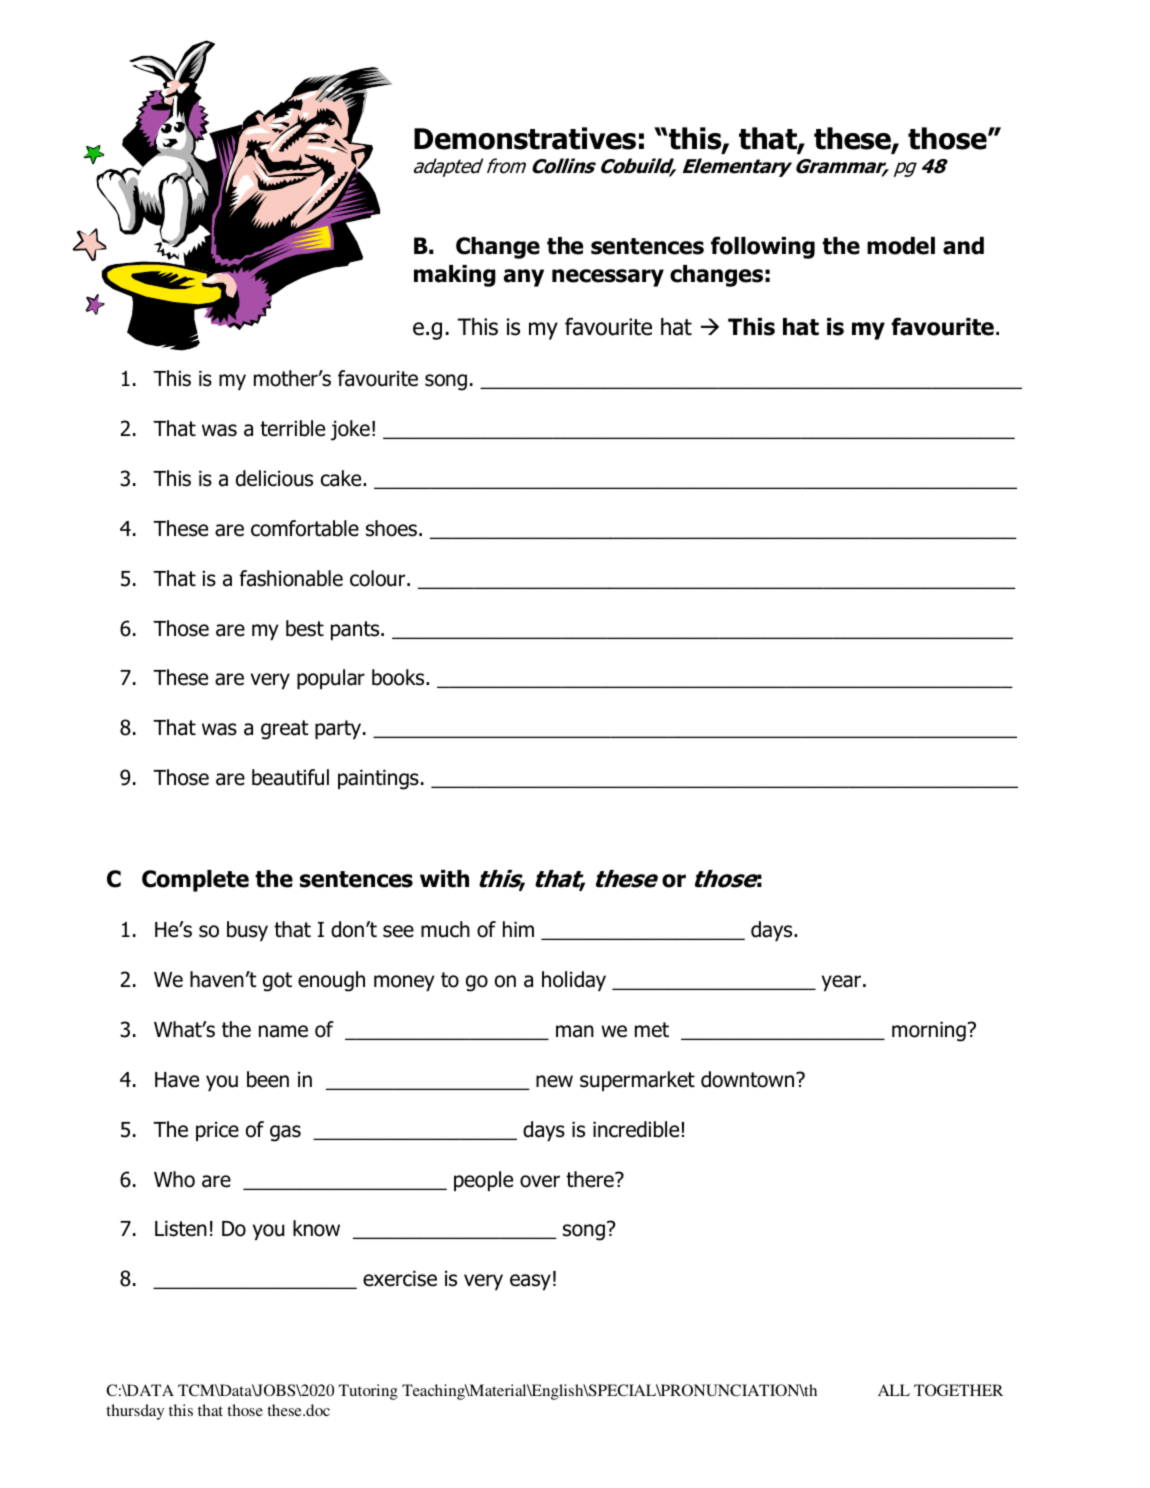  Describe the element at coordinates (135, 1412) in the page. I see `thursday` at that location.
